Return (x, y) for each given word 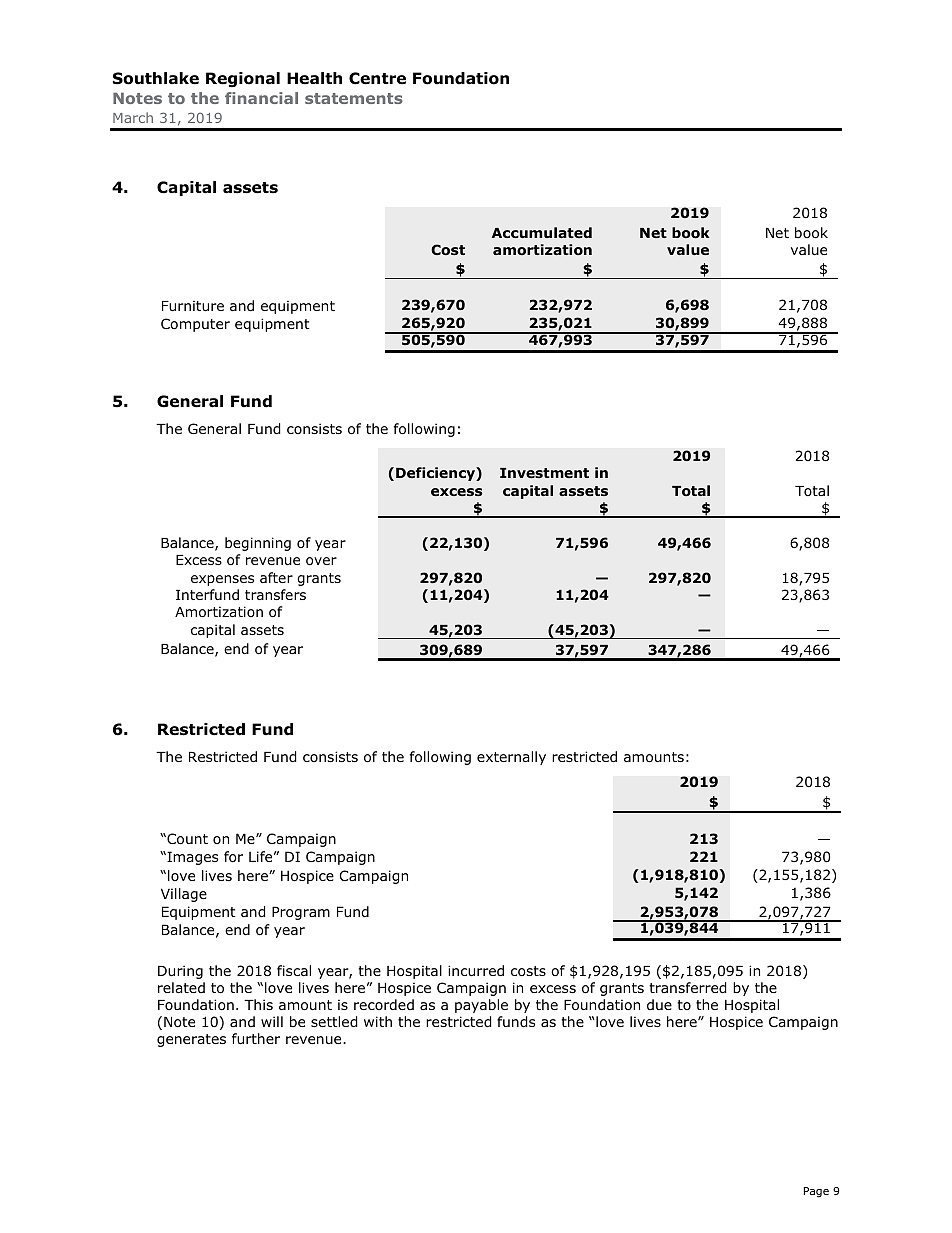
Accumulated (542, 232)
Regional (243, 80)
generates (191, 1040)
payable (481, 1006)
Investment (544, 473)
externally (511, 758)
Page (816, 1192)
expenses (222, 580)
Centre (377, 78)
